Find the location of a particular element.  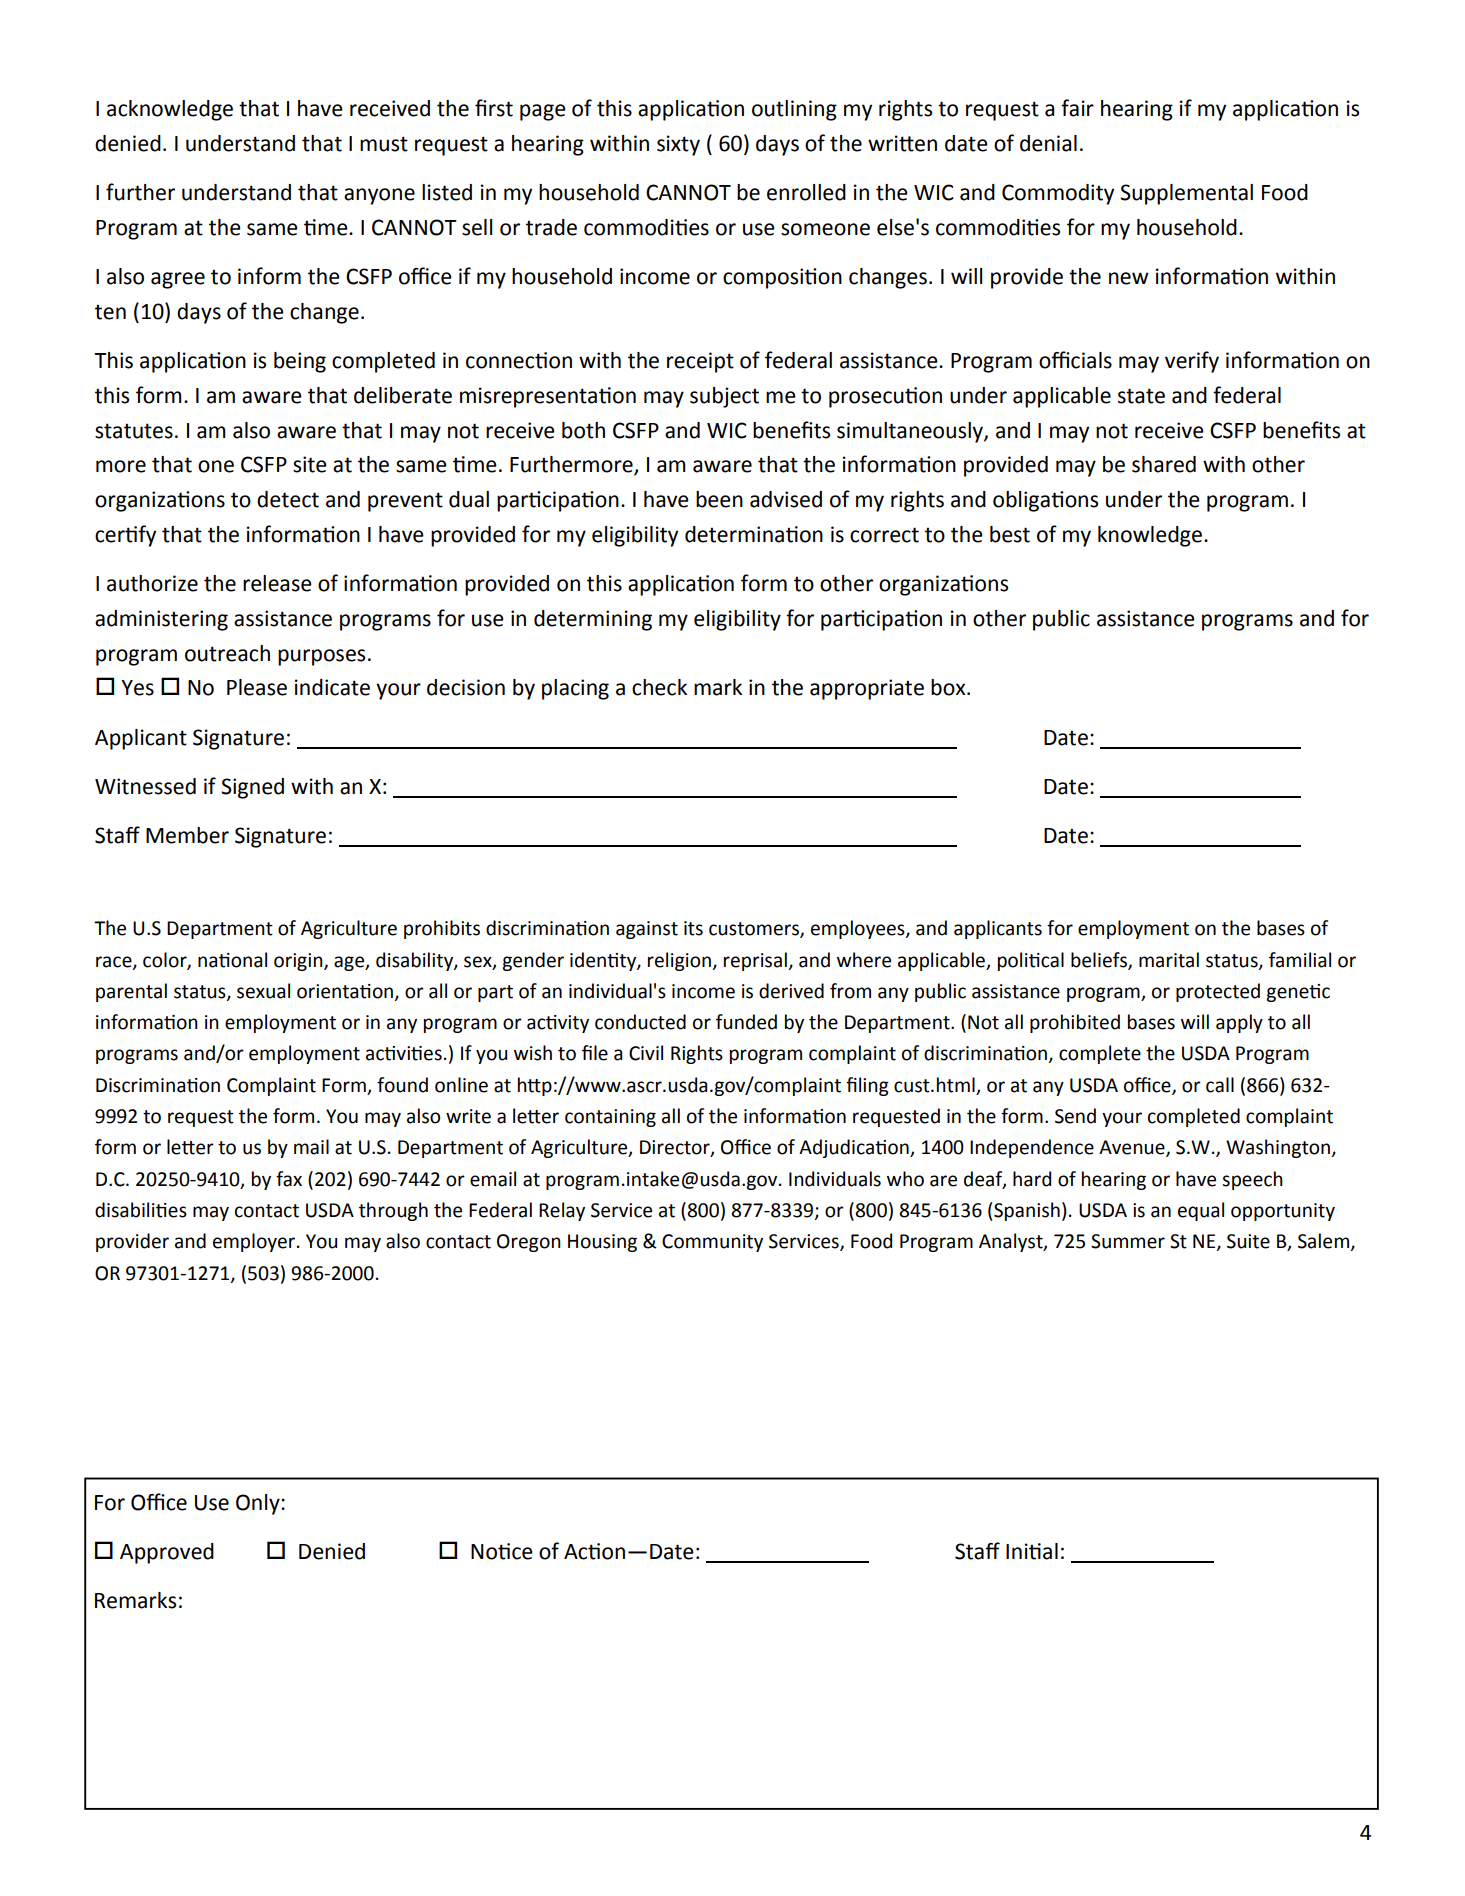

Only is located at coordinates (259, 1504).
